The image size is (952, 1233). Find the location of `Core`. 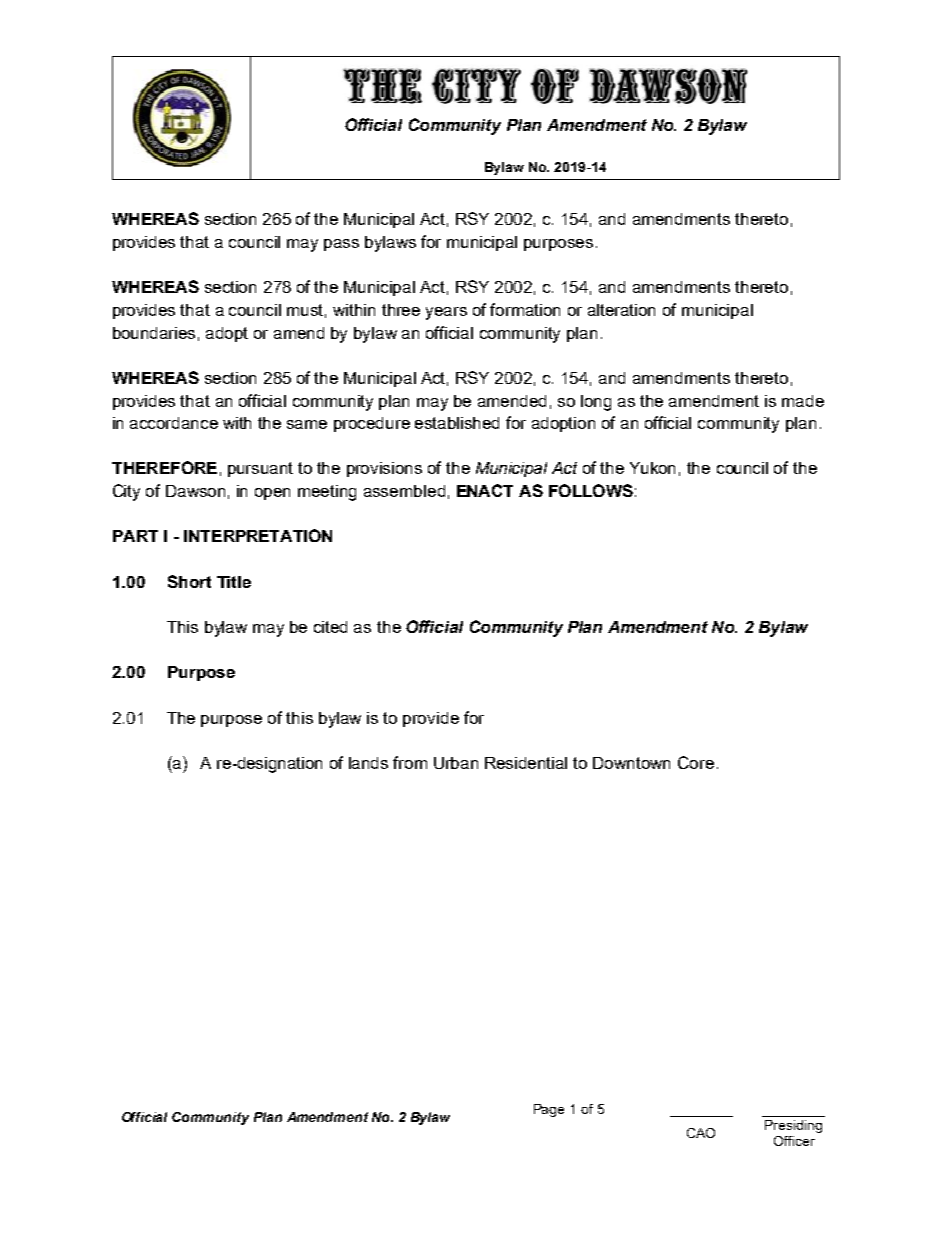

Core is located at coordinates (696, 762).
